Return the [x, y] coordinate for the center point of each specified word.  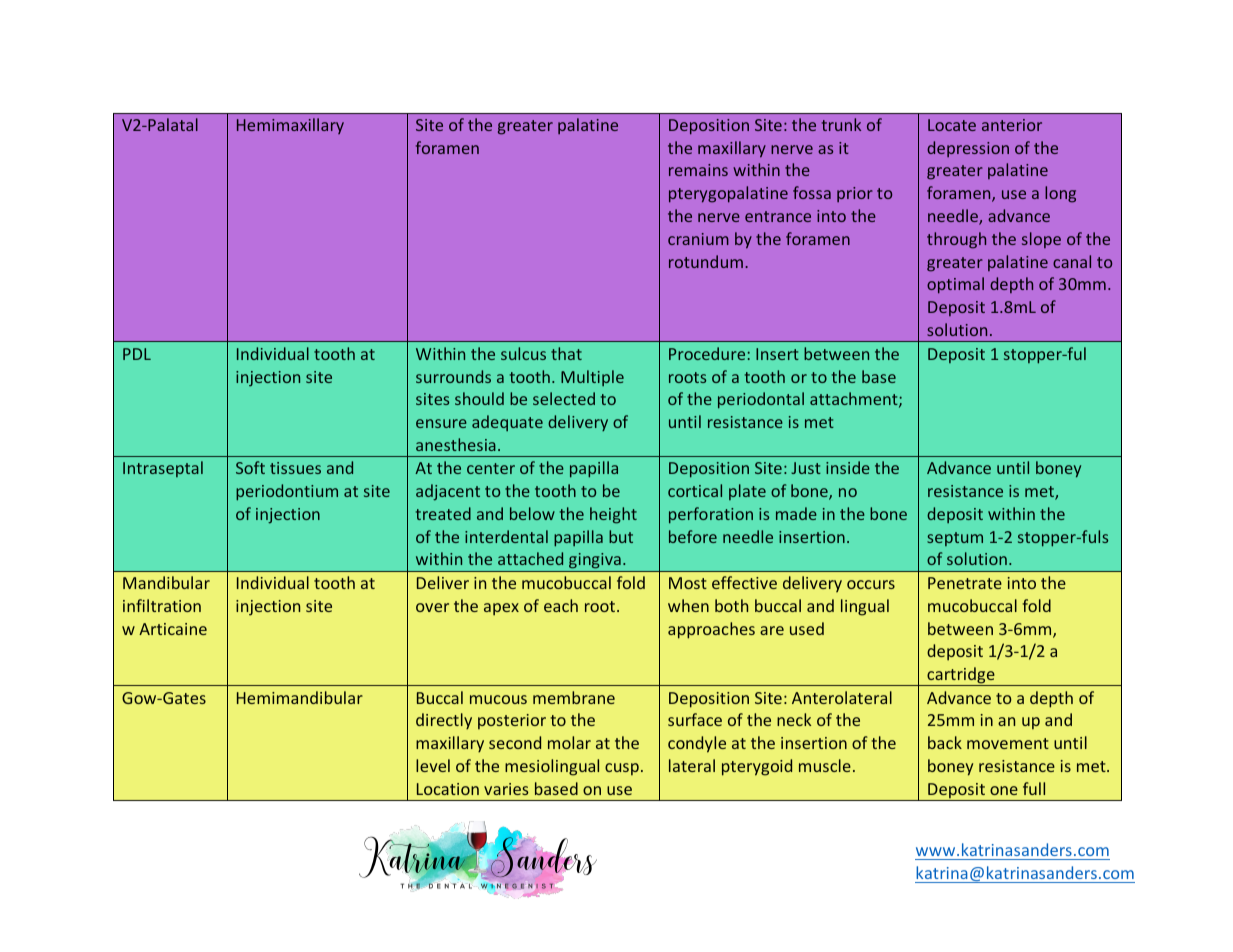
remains [698, 170]
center [491, 468]
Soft [250, 467]
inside [848, 467]
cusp [622, 769]
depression [968, 149]
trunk [841, 124]
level [433, 765]
